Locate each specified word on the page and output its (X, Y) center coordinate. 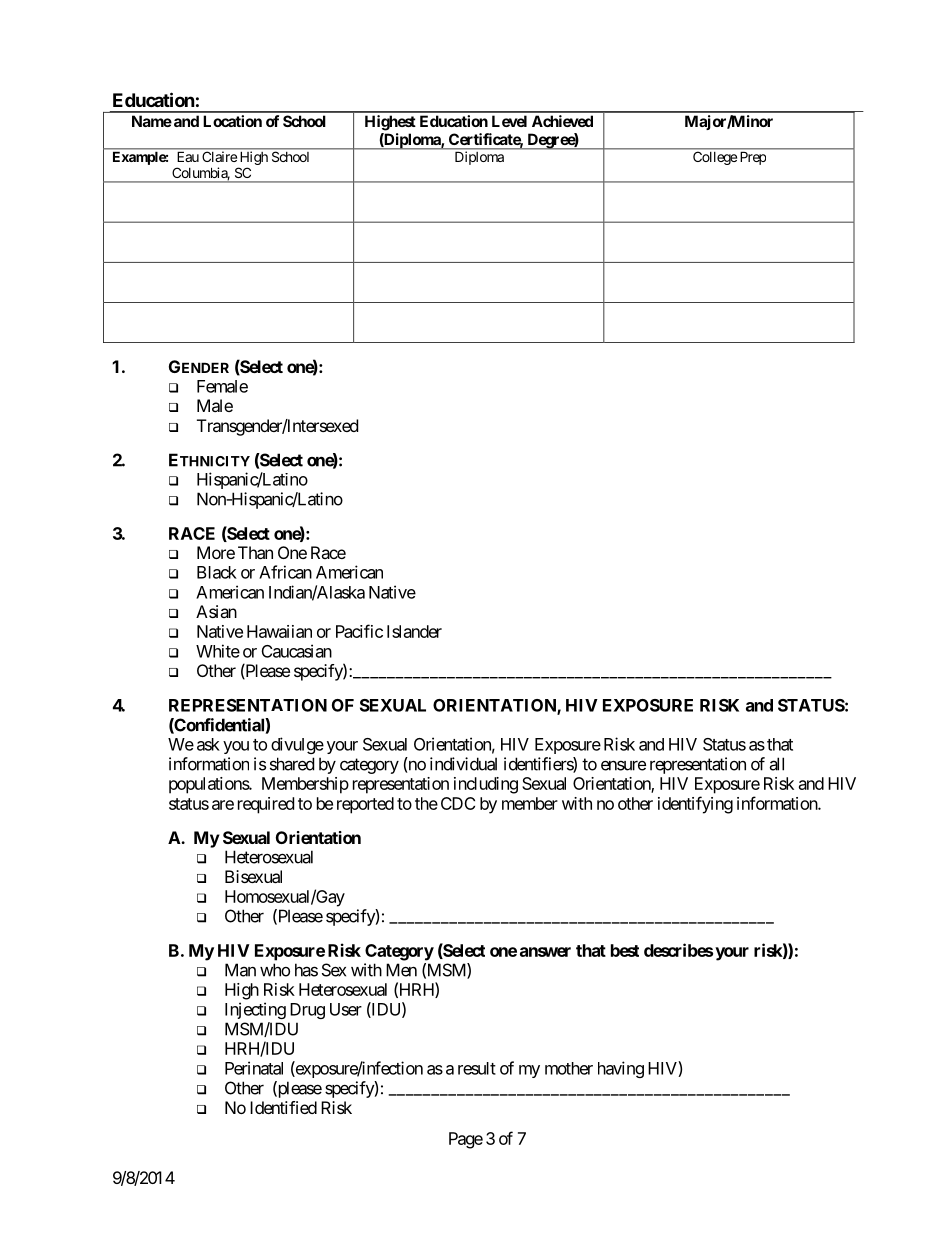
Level (509, 121)
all (776, 764)
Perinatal (254, 1068)
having (621, 1069)
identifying (695, 805)
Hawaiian (279, 631)
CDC (458, 803)
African (285, 572)
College (715, 158)
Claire (219, 157)
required (266, 805)
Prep (753, 158)
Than (255, 552)
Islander (414, 631)
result (477, 1068)
